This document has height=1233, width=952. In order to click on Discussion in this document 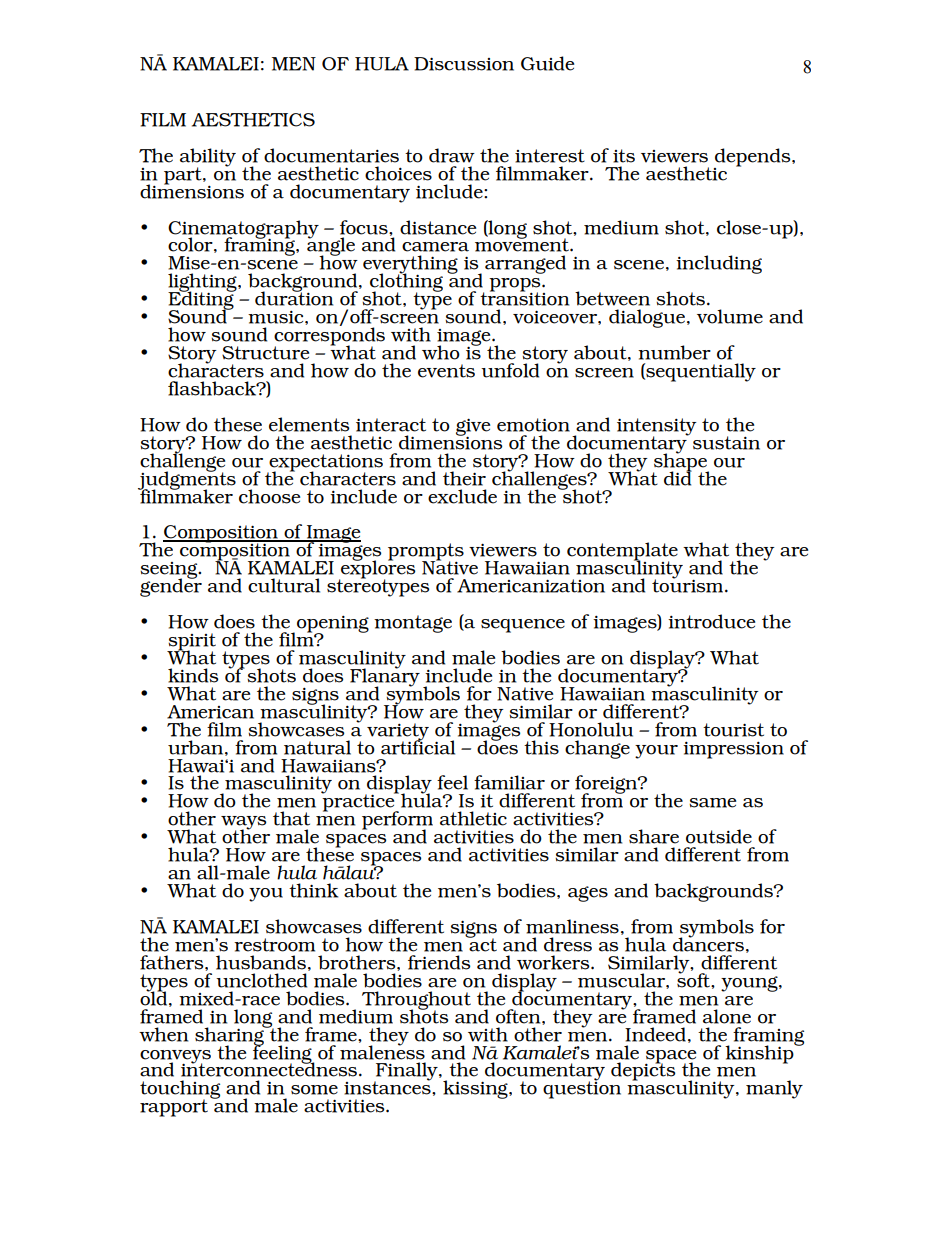, I will do `click(464, 64)`.
